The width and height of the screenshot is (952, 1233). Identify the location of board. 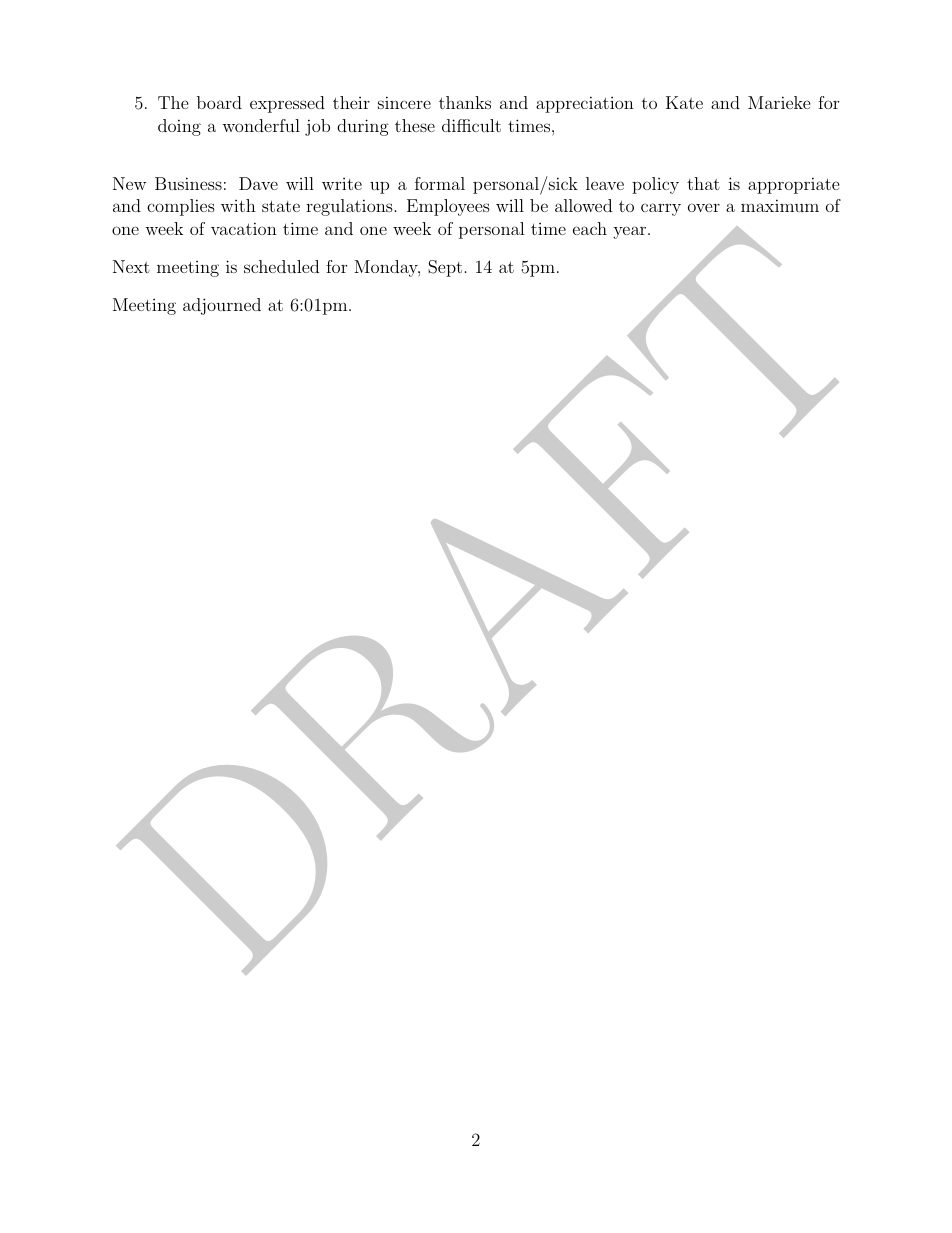
(219, 102).
